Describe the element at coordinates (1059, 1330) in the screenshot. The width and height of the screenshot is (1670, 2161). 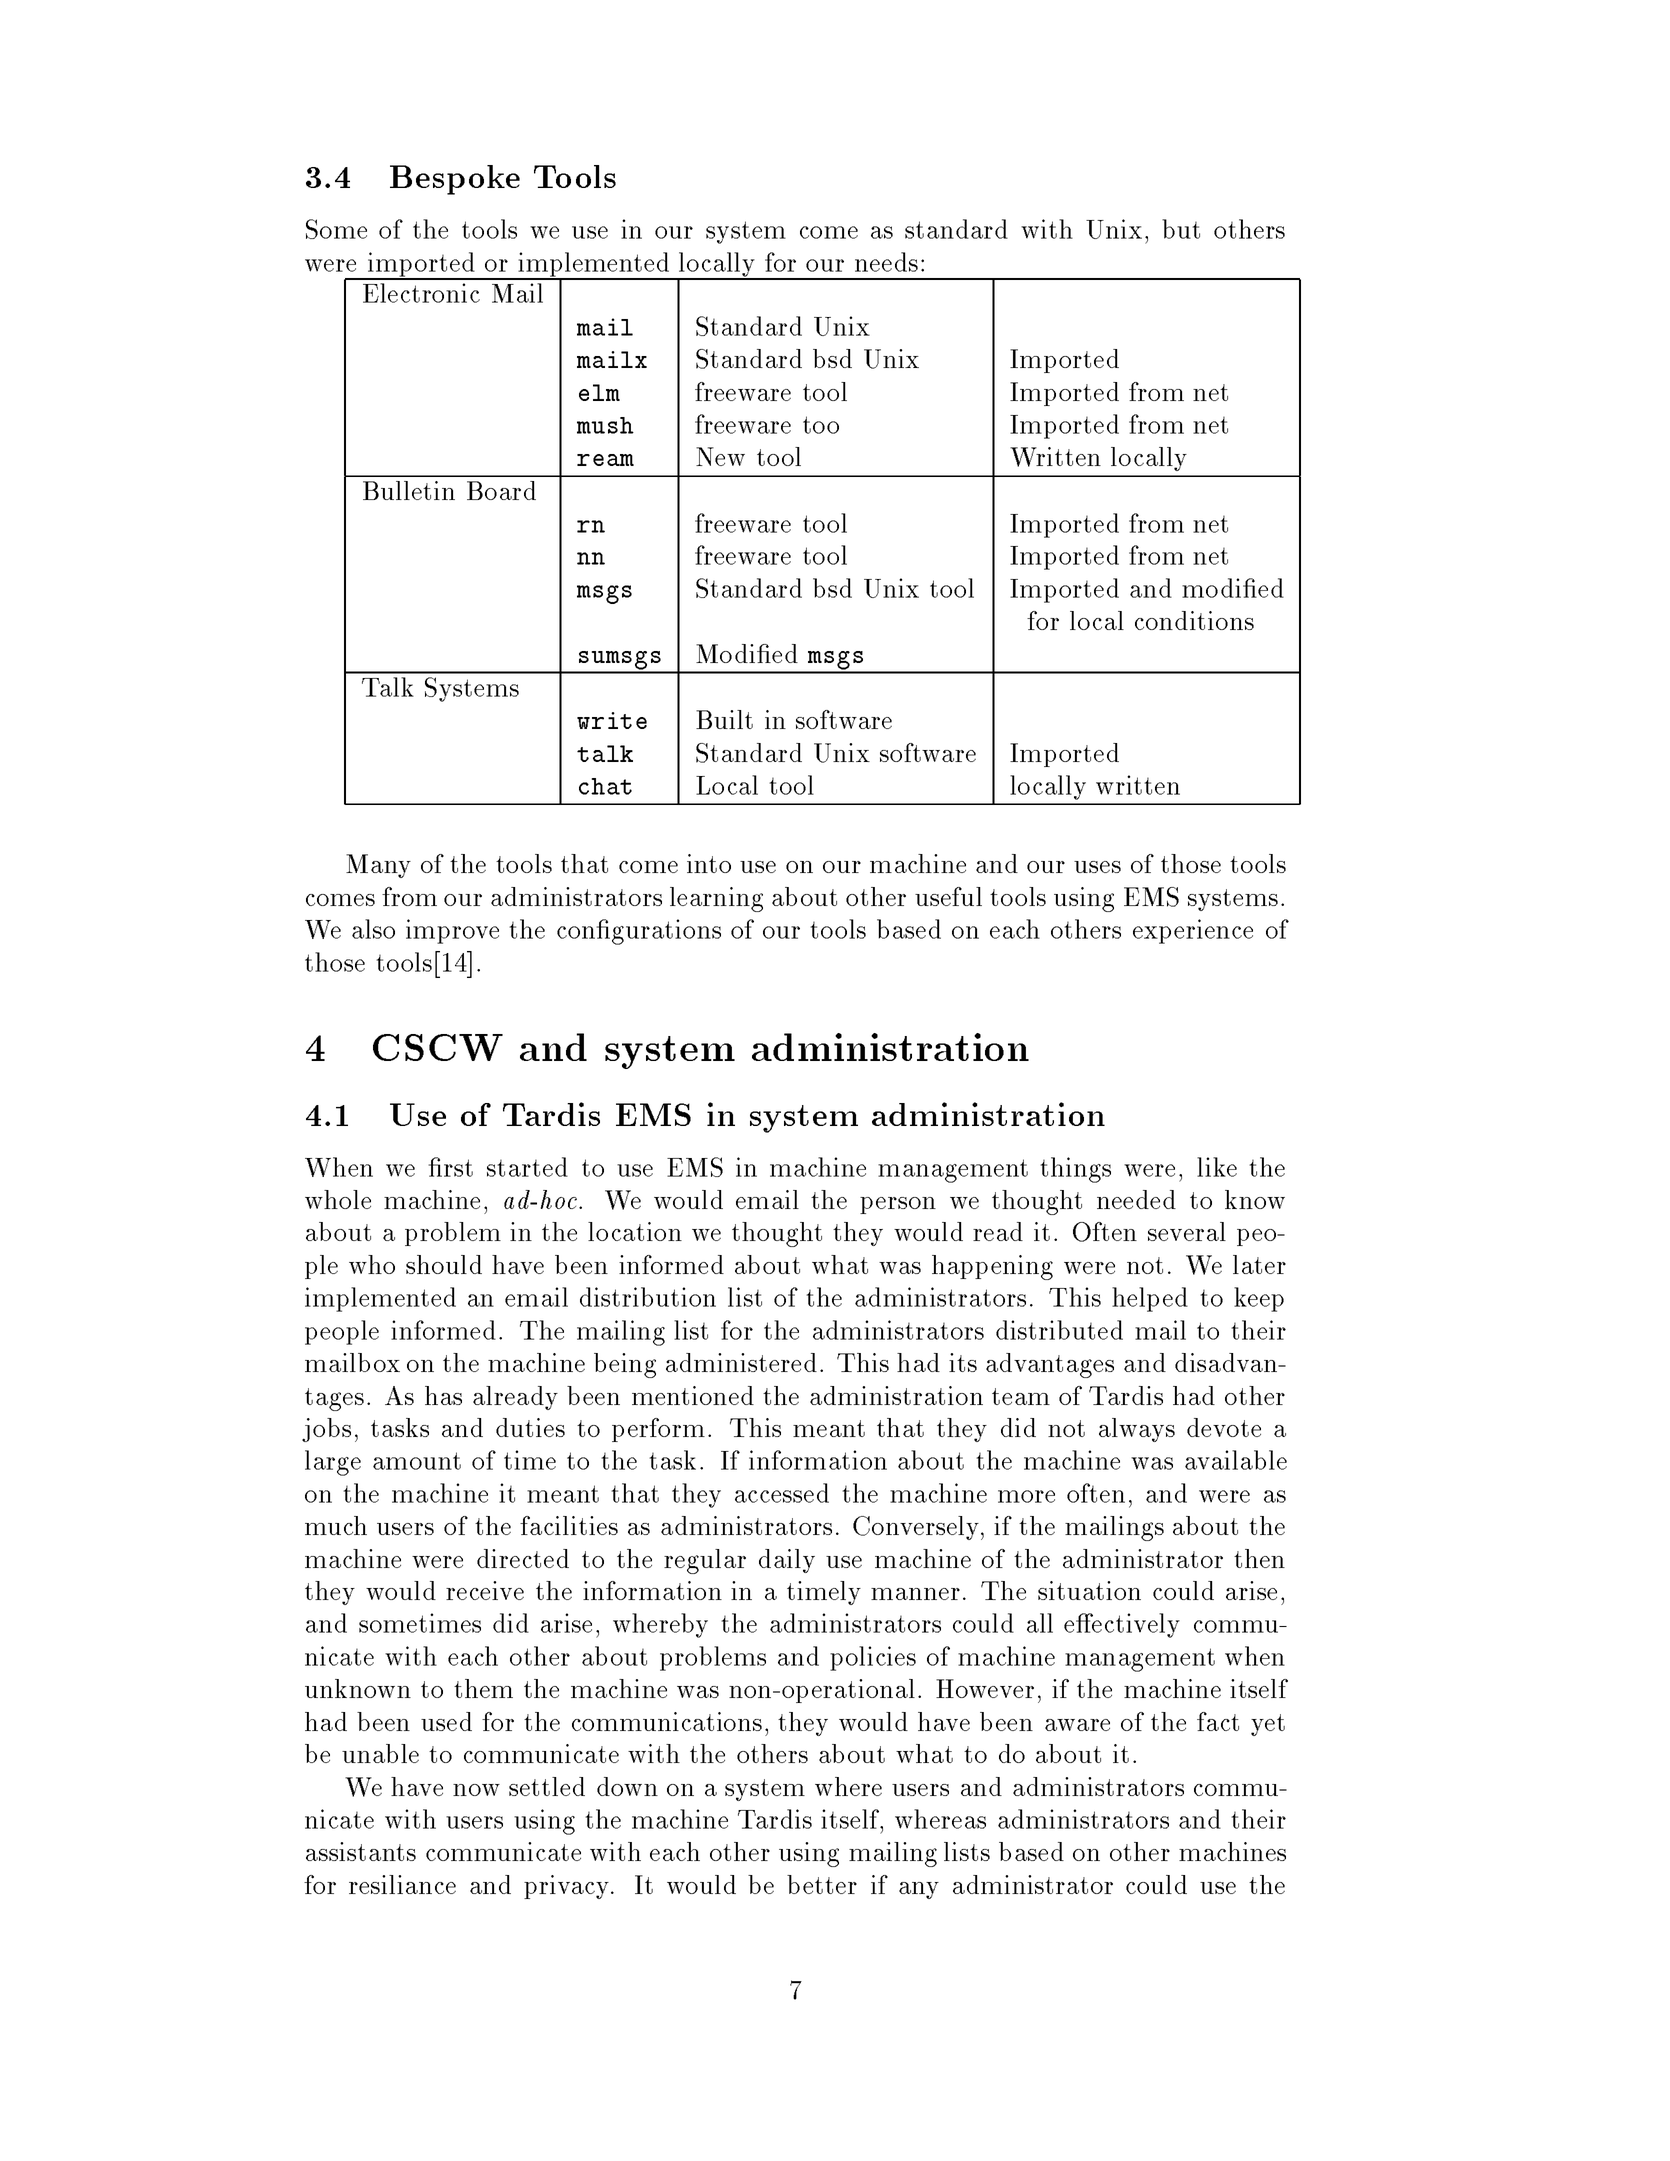
I see `distributed` at that location.
